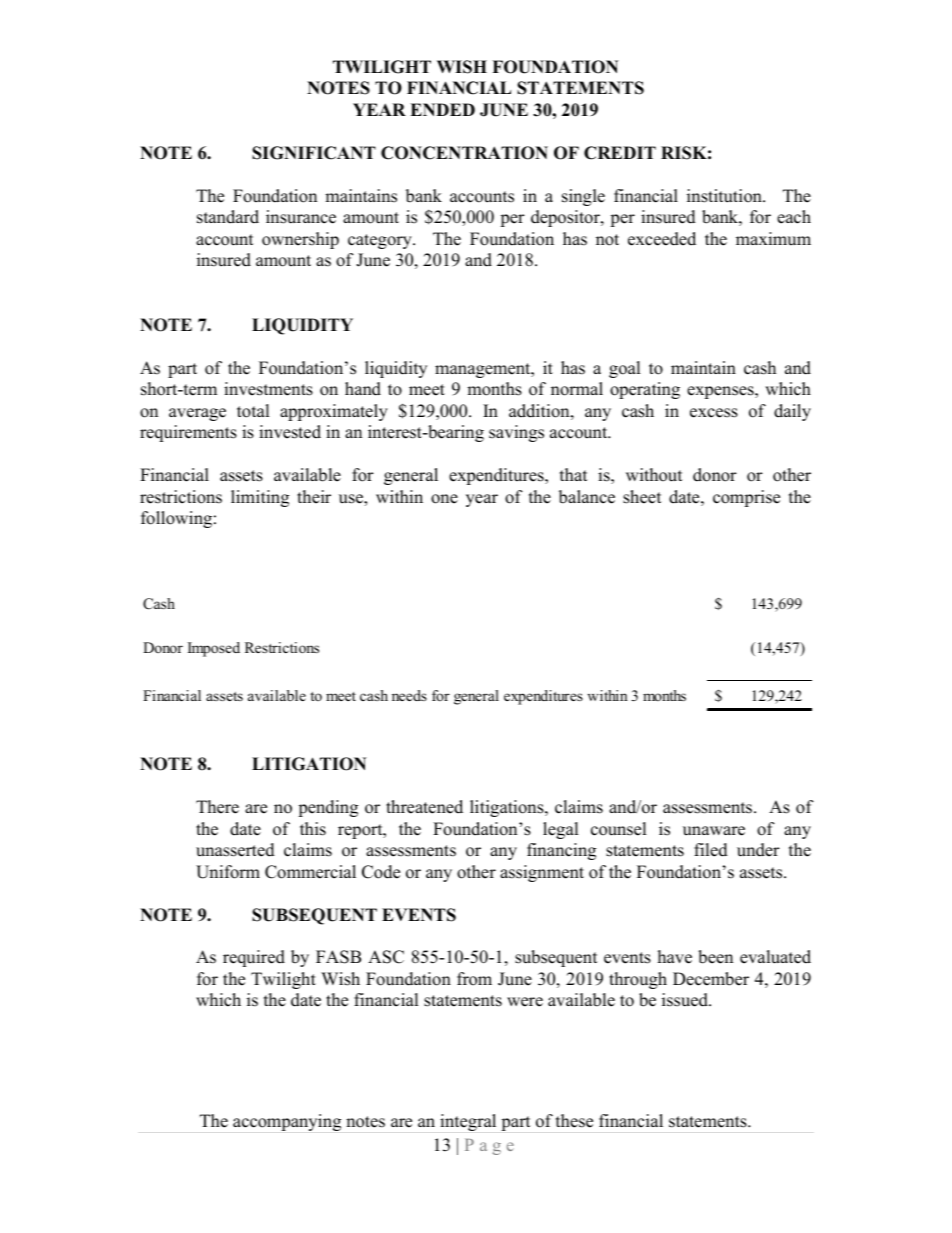 The height and width of the image is (1233, 952). I want to click on institution, so click(725, 196).
